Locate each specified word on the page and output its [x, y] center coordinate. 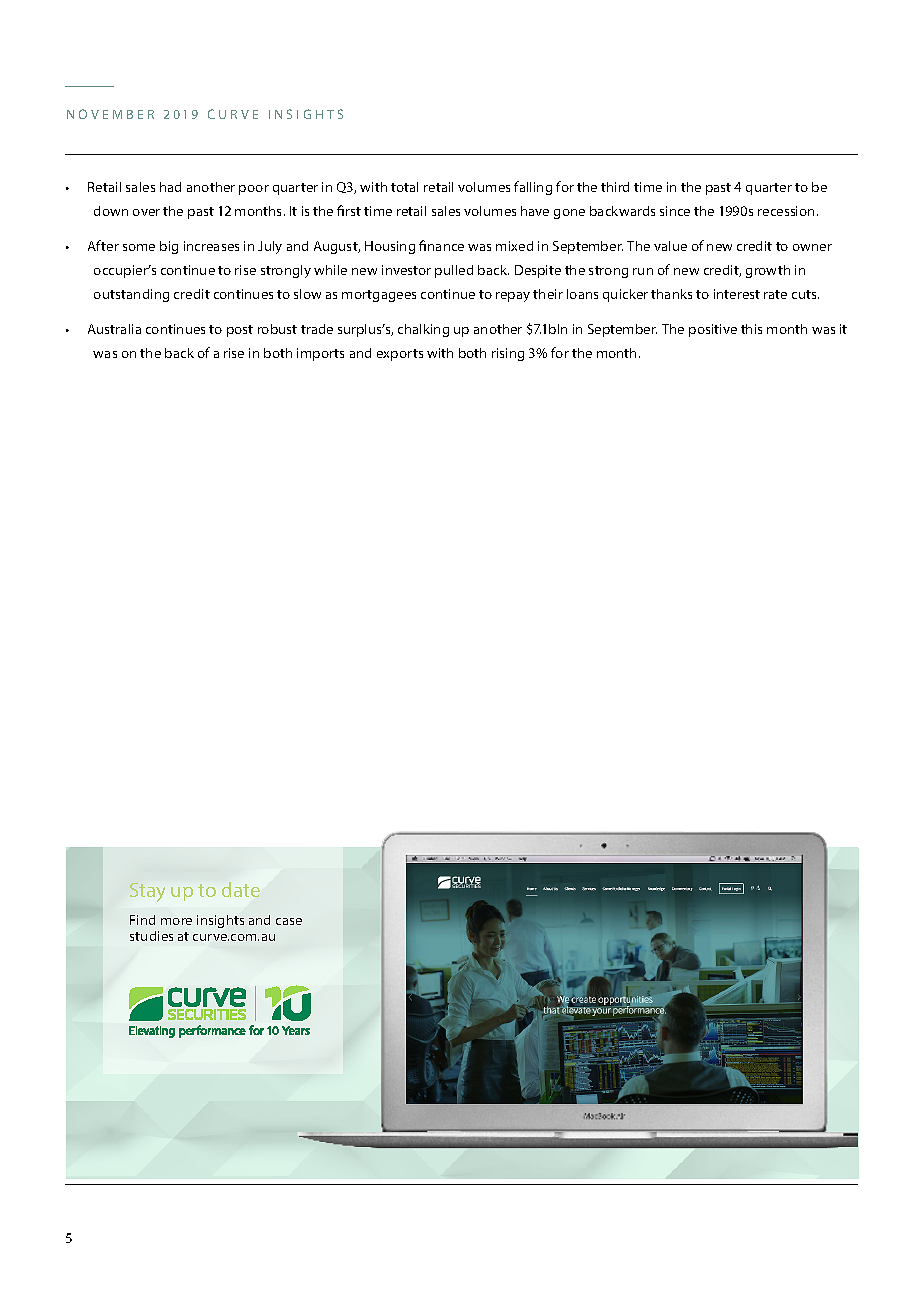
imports [320, 354]
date [241, 889]
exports [400, 355]
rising [508, 354]
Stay [147, 892]
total [404, 187]
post [240, 331]
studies [151, 936]
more [176, 921]
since [675, 211]
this [751, 329]
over [146, 212]
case [289, 921]
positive [713, 330]
